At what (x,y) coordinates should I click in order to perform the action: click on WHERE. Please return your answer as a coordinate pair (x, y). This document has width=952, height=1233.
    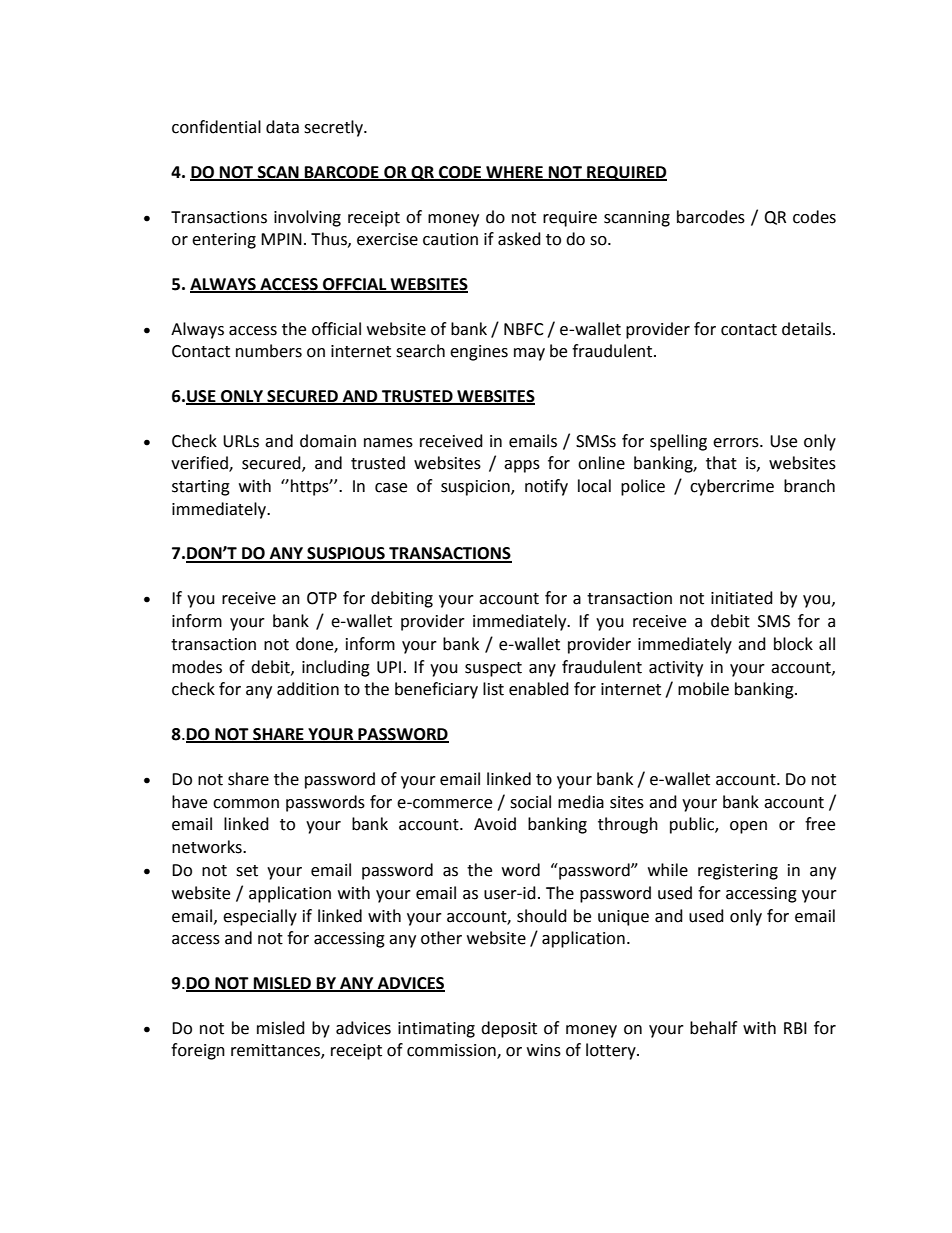
    Looking at the image, I should click on (514, 173).
